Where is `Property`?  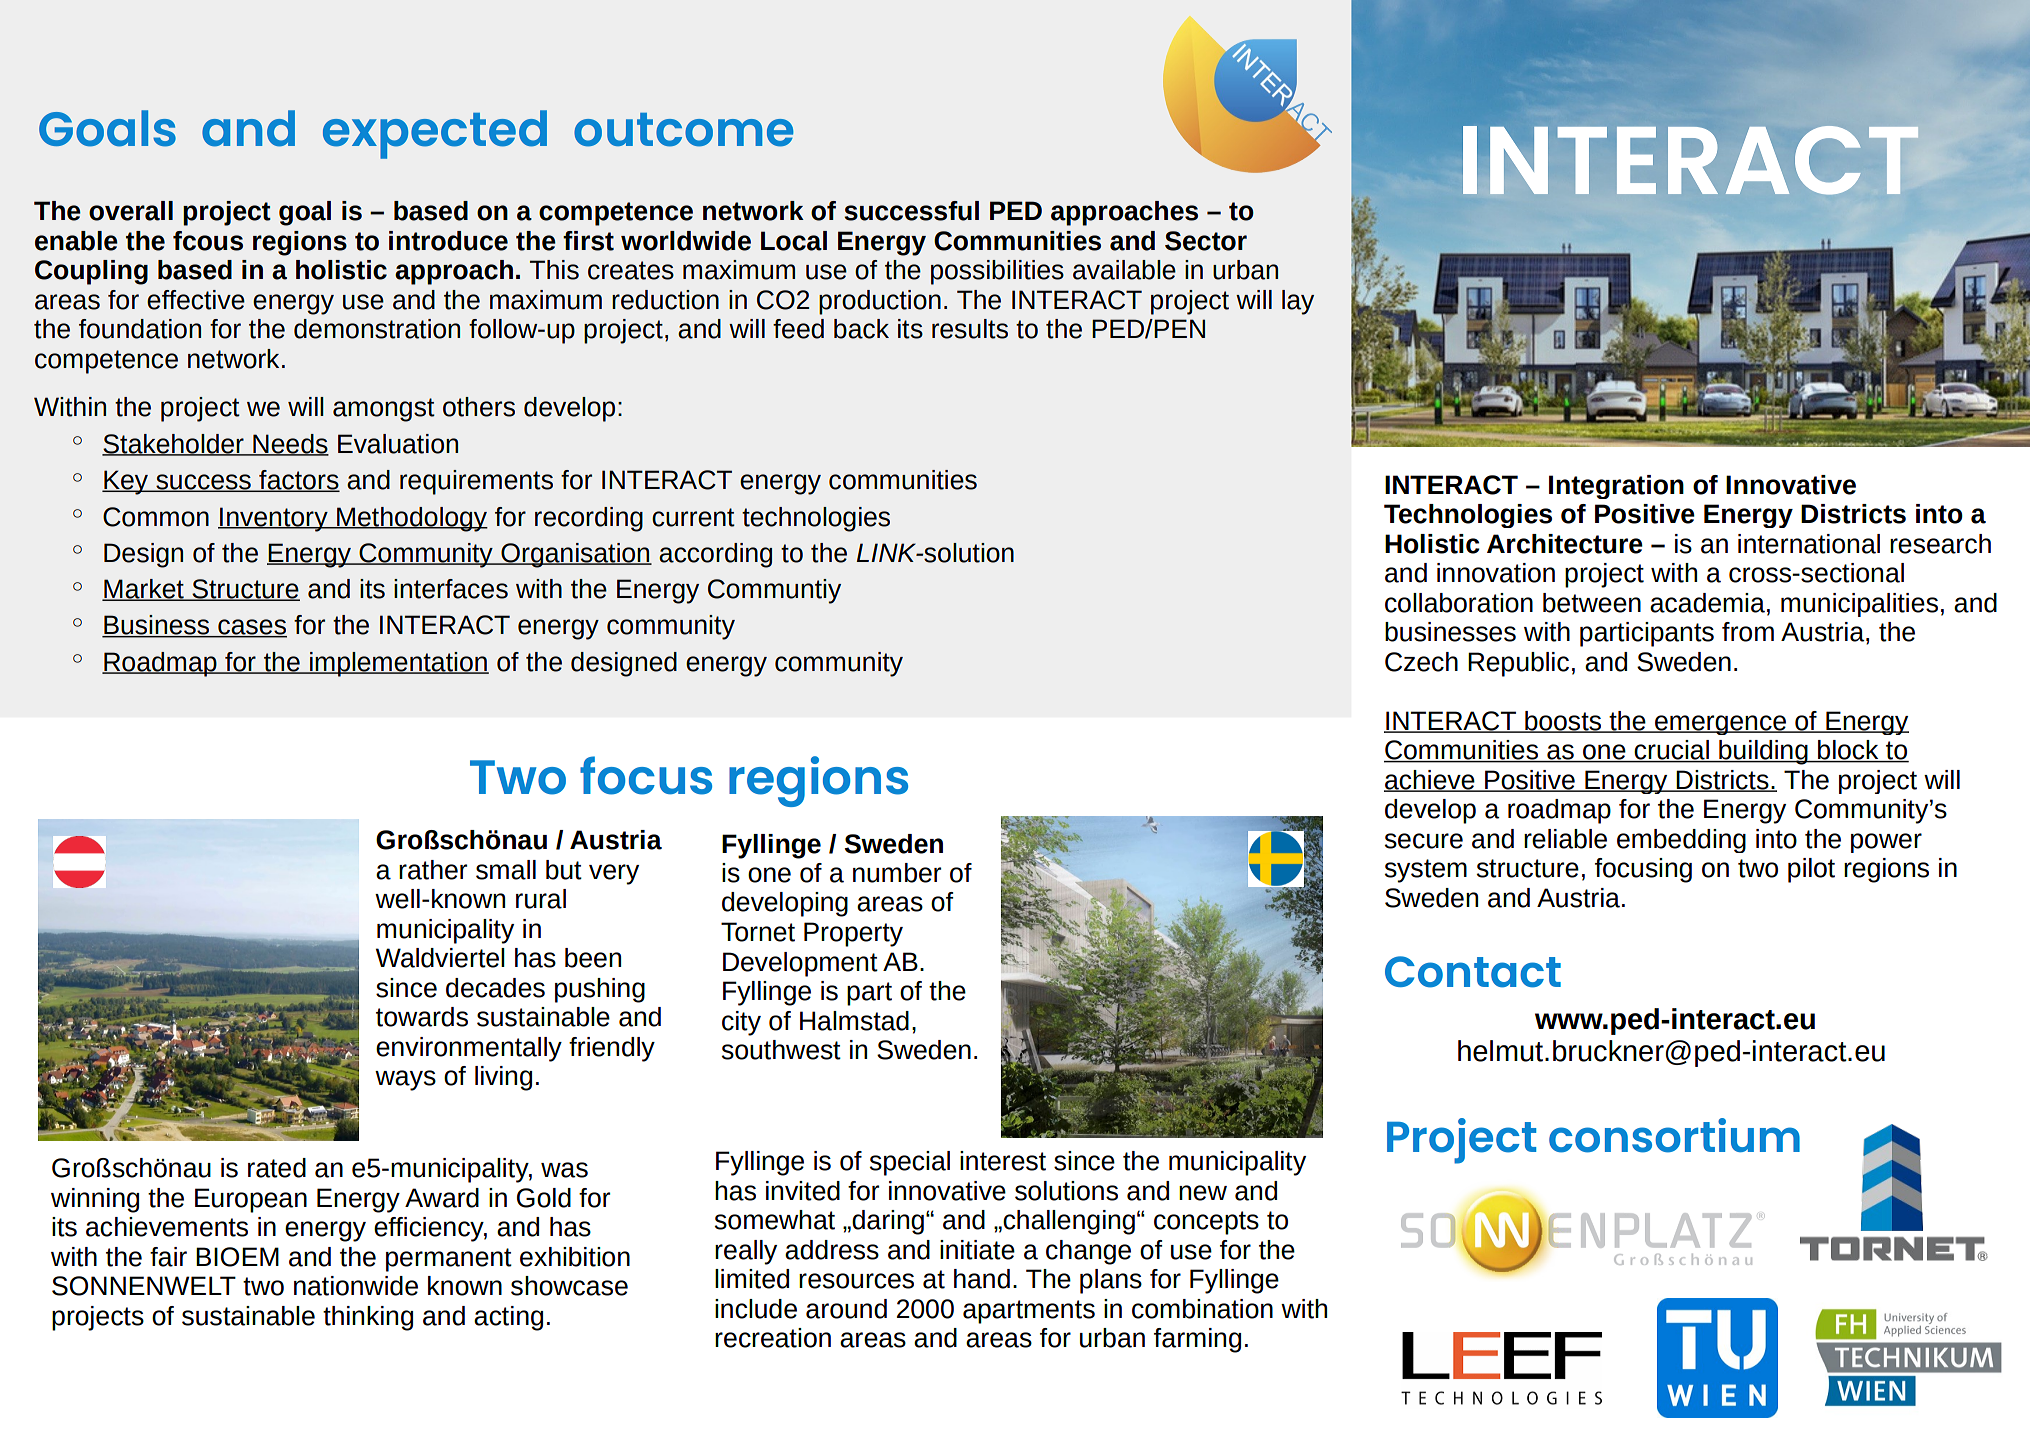 Property is located at coordinates (853, 934).
